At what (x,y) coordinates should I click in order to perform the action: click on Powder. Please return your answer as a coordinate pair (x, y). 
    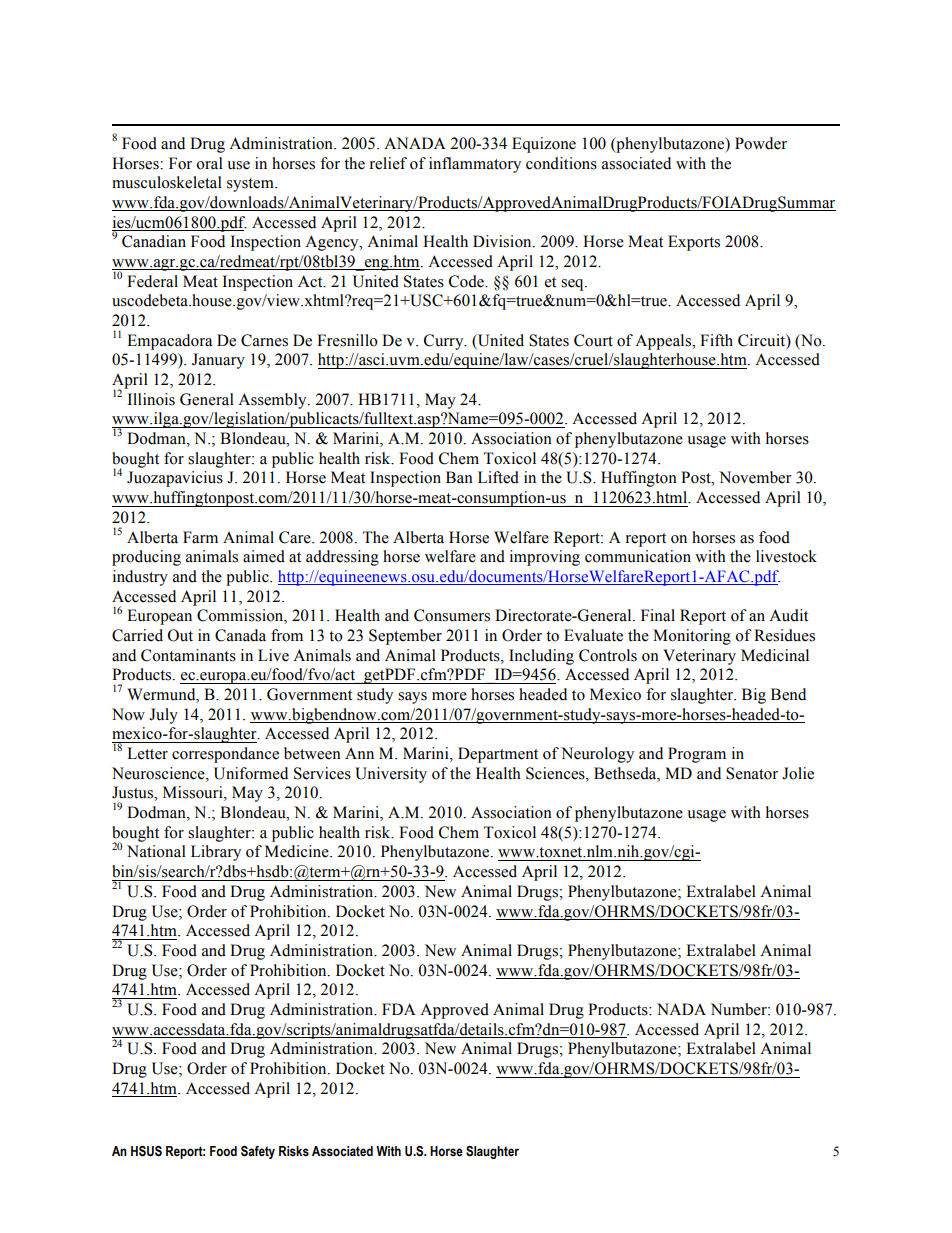
    Looking at the image, I should click on (761, 143).
